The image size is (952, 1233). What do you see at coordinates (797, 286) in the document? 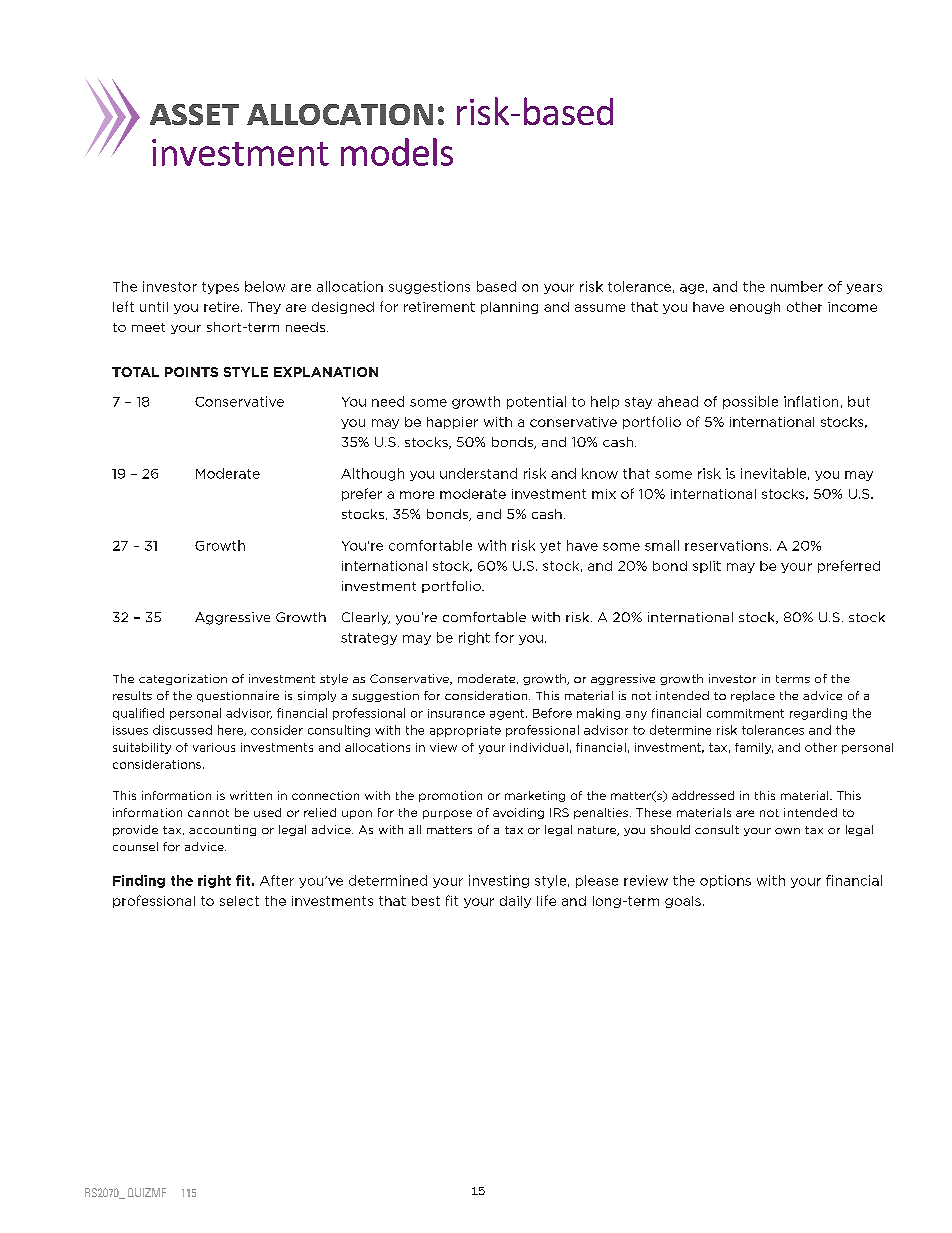
I see `number` at bounding box center [797, 286].
